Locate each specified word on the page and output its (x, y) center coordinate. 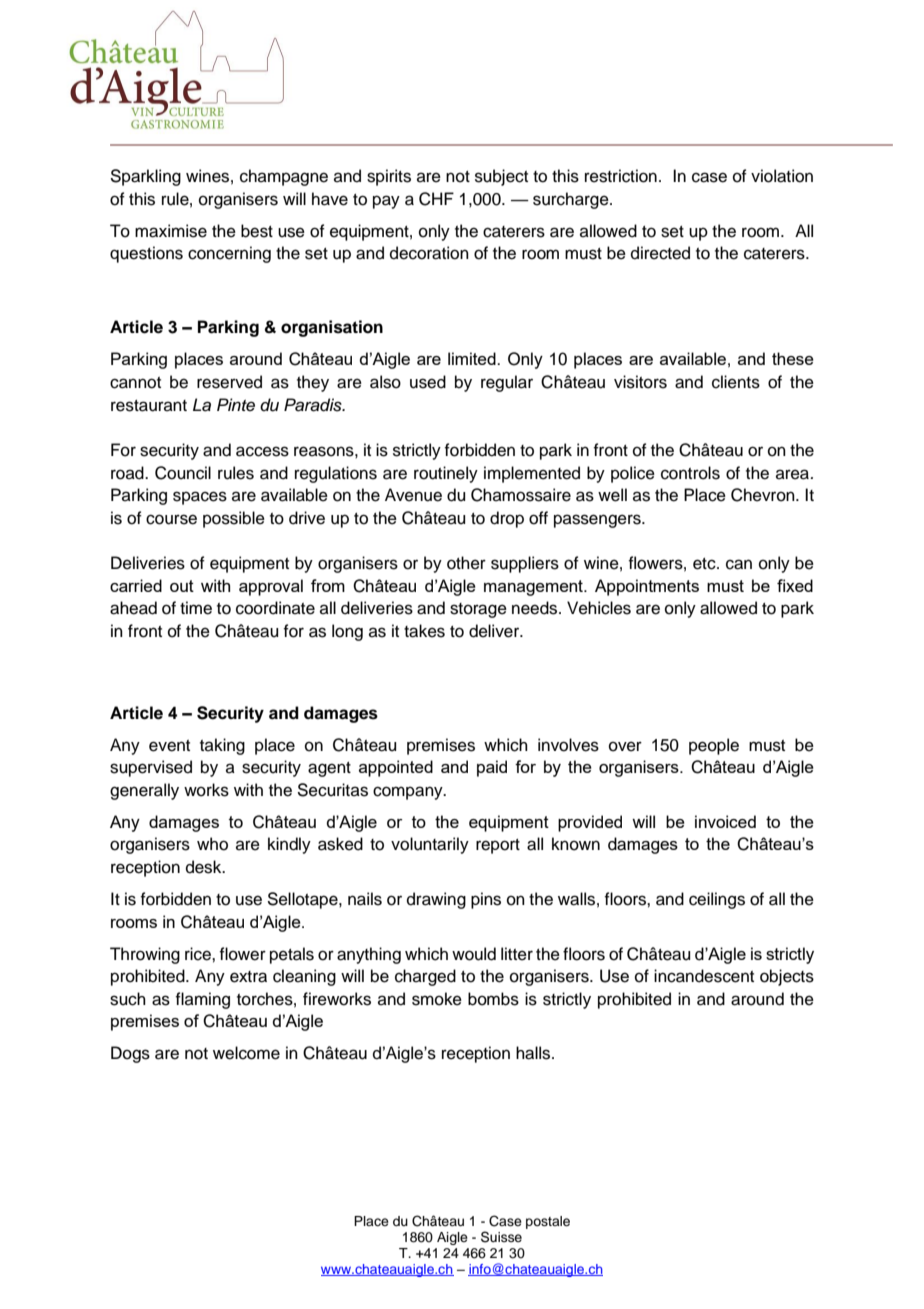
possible (234, 519)
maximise (171, 231)
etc (705, 564)
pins (486, 900)
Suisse (501, 1237)
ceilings (717, 900)
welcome (246, 1053)
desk (205, 867)
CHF (436, 199)
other (466, 563)
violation (782, 176)
